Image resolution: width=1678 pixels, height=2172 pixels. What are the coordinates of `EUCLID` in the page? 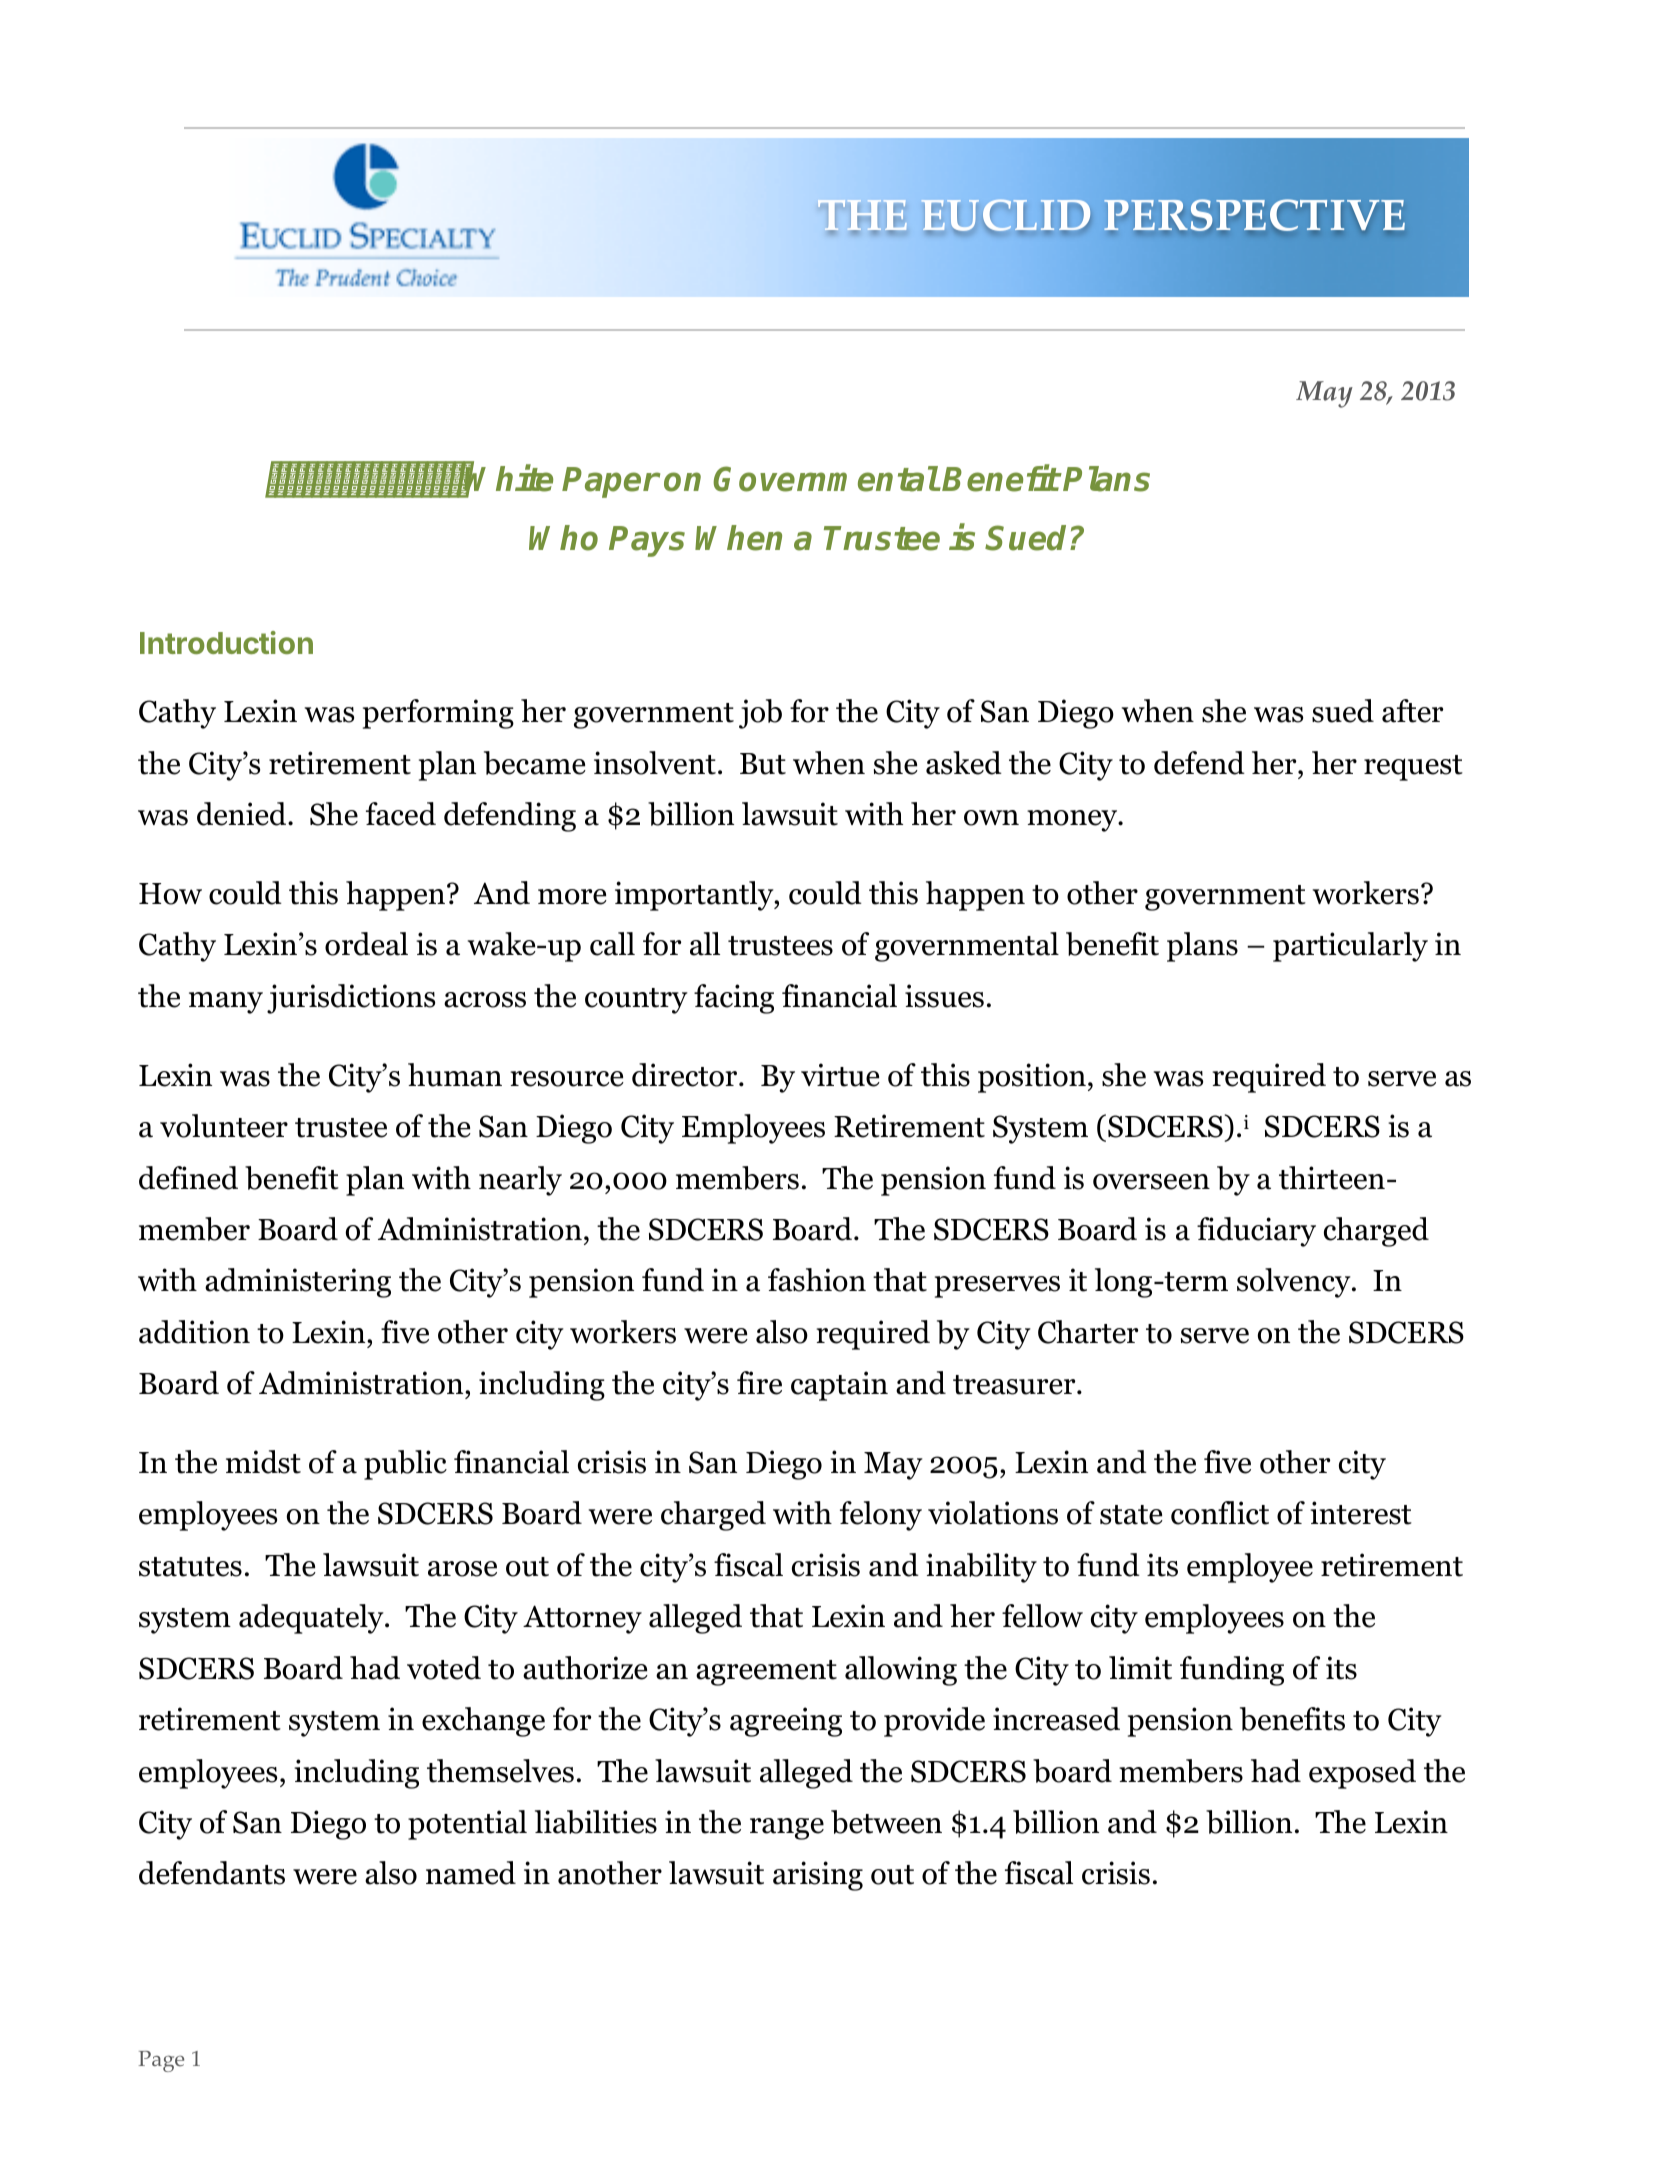 It's located at (1005, 215).
